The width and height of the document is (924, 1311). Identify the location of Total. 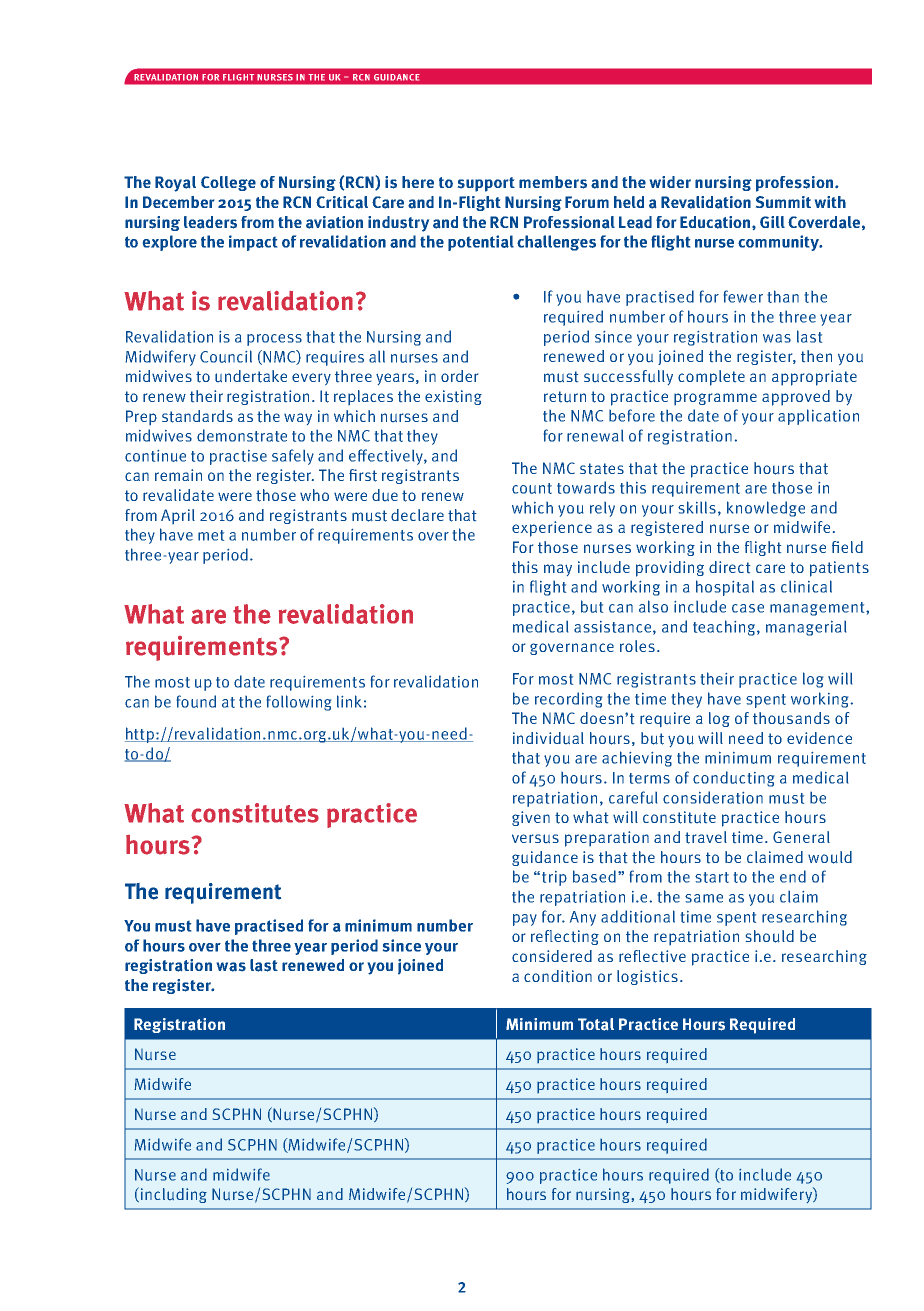
(596, 1024).
